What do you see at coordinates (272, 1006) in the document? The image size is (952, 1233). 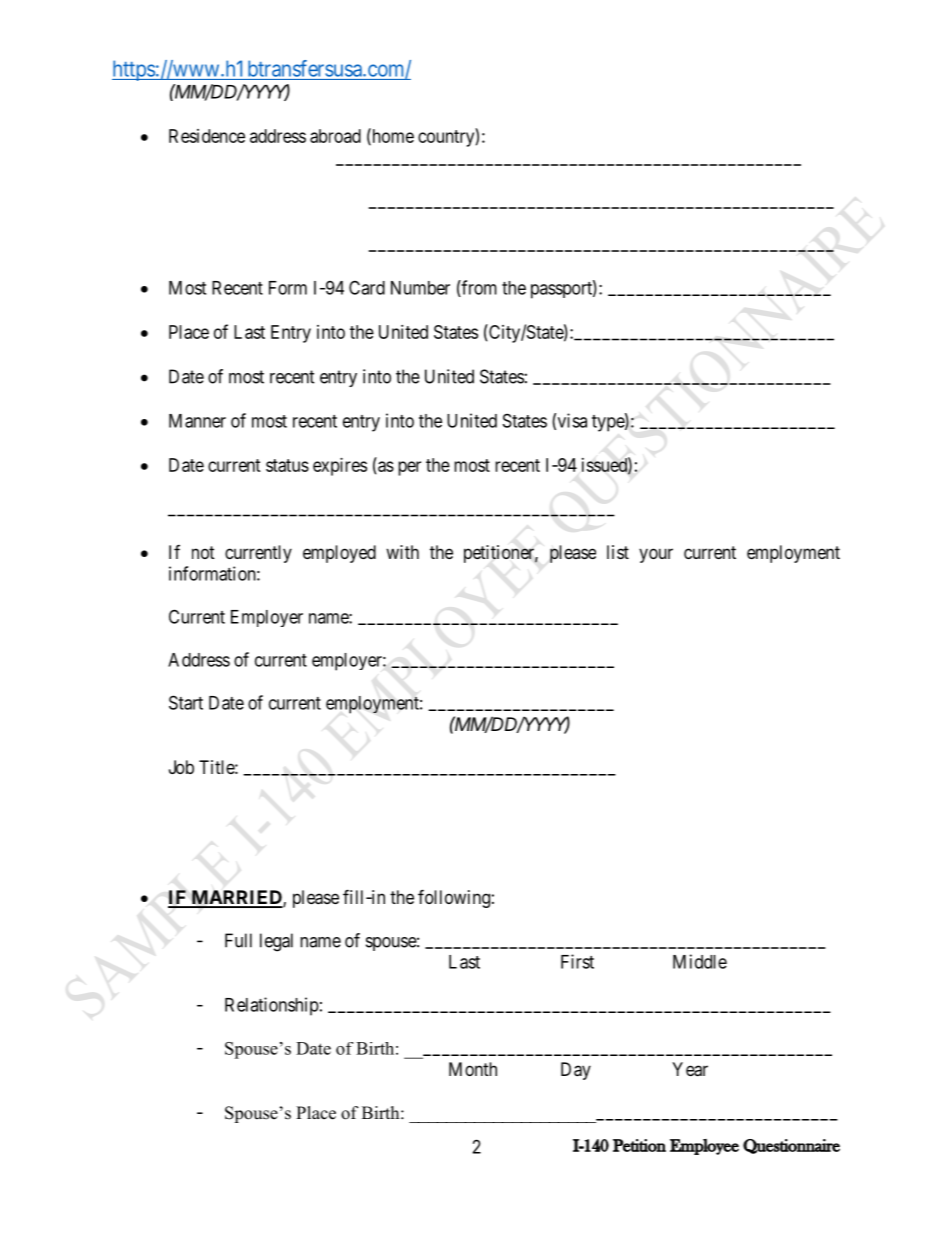 I see `Relationship` at bounding box center [272, 1006].
